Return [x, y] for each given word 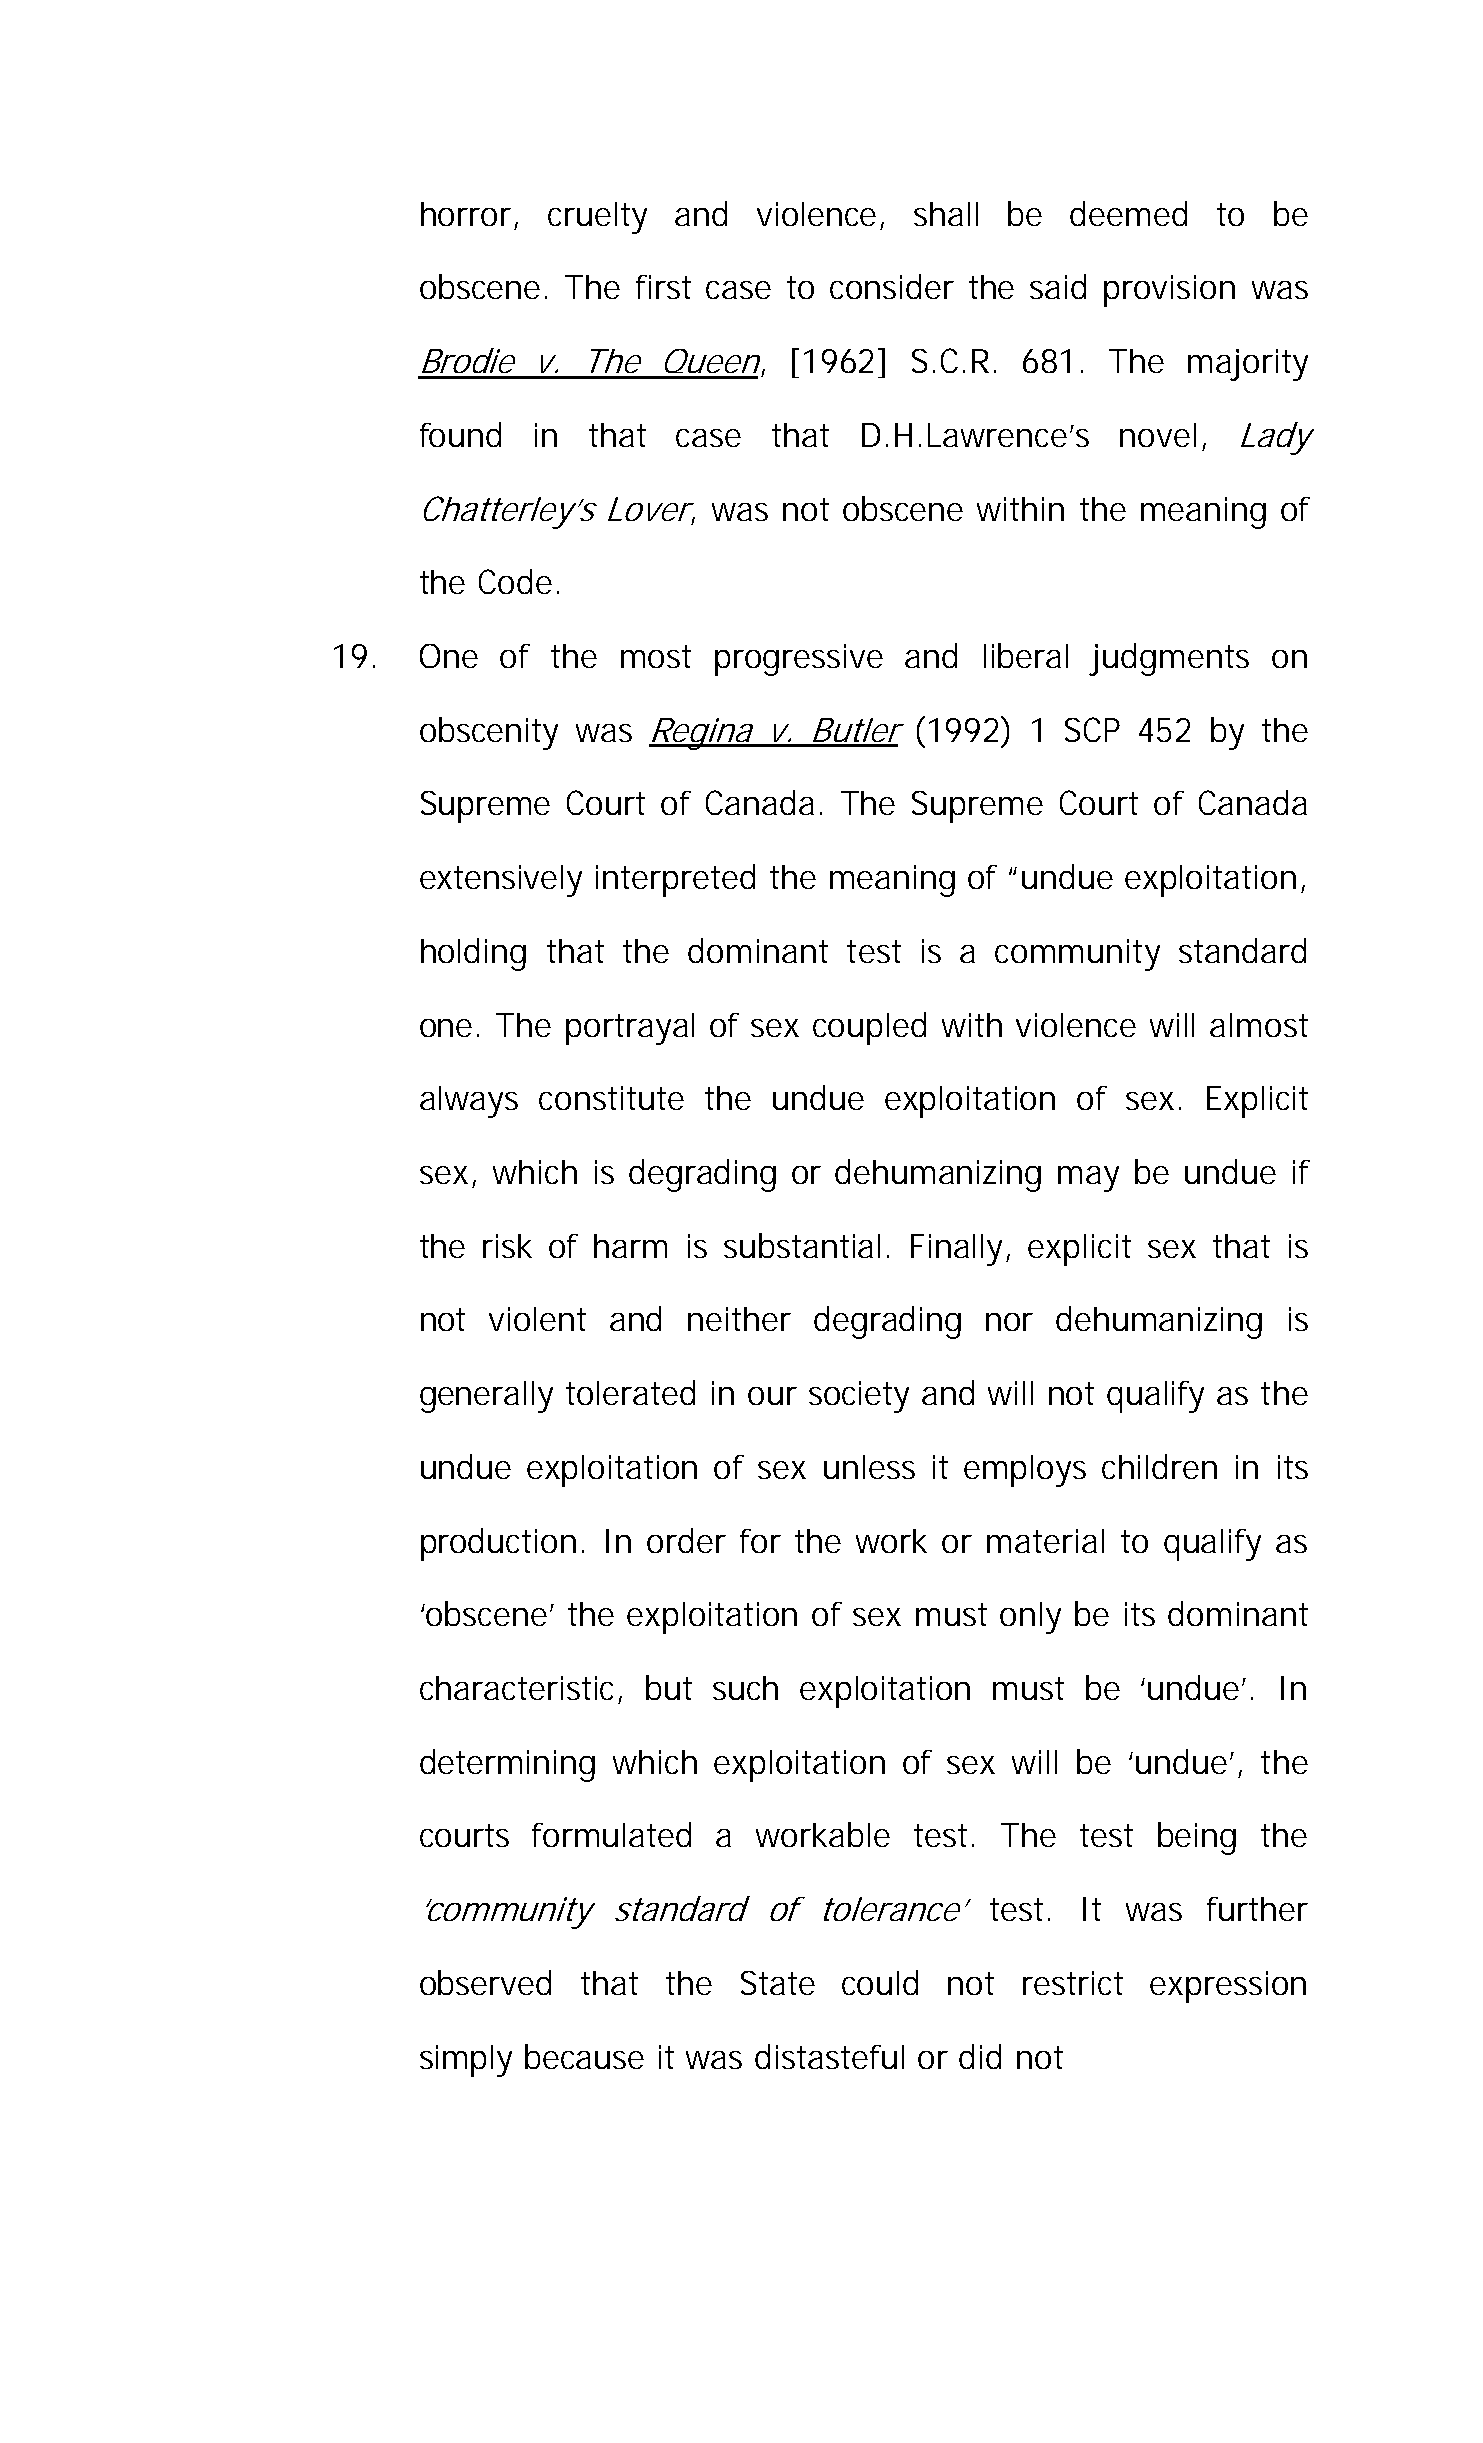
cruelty [597, 218]
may [1088, 1179]
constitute [611, 1098]
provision [1169, 291]
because [584, 2056]
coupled [869, 1028]
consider [892, 286]
